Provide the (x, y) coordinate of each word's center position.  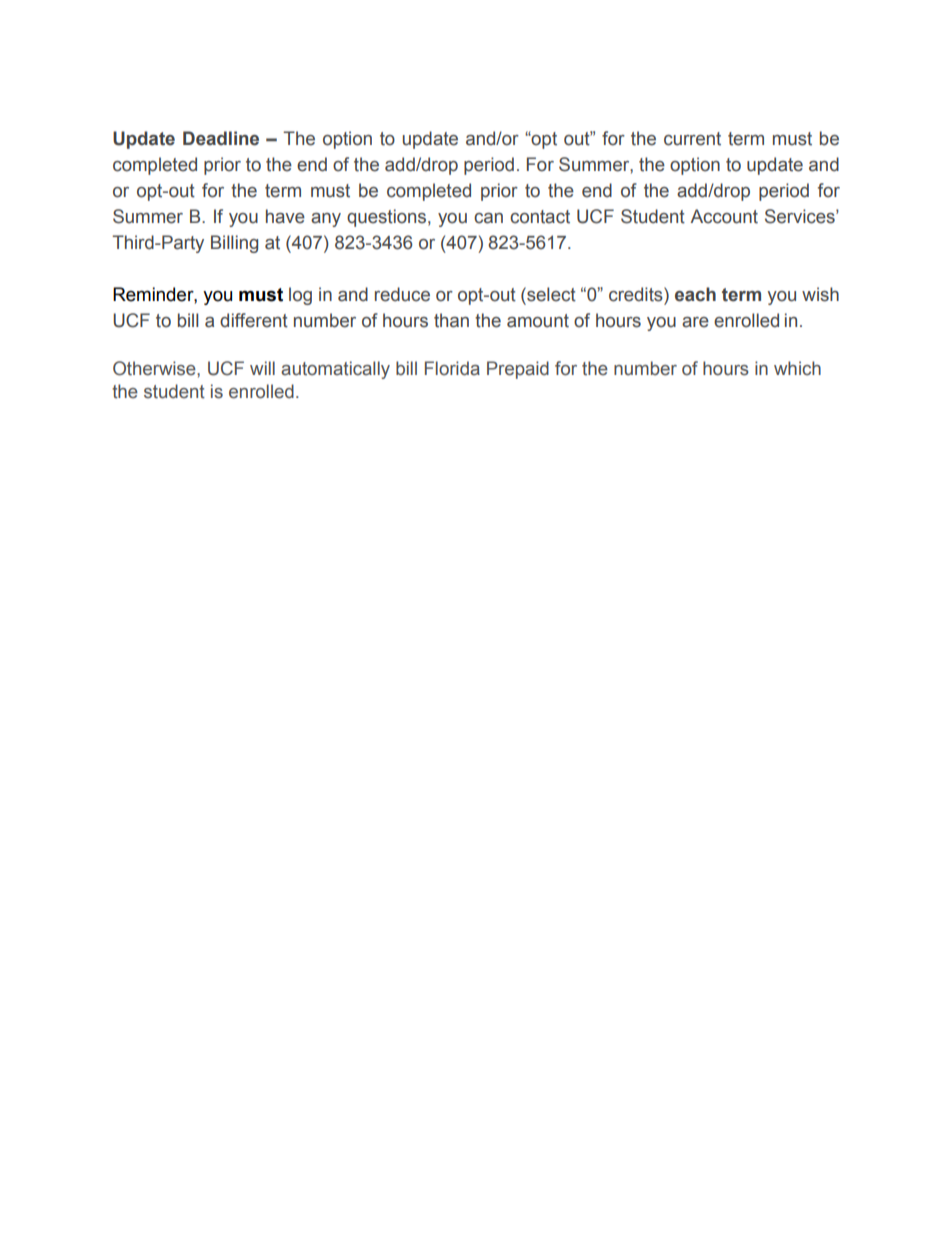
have (285, 216)
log (300, 296)
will (262, 368)
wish (820, 294)
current (692, 139)
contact (540, 217)
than (451, 320)
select (550, 294)
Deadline (221, 138)
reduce (402, 294)
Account (724, 216)
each (695, 294)
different (254, 320)
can (488, 218)
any (326, 220)
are (695, 322)
